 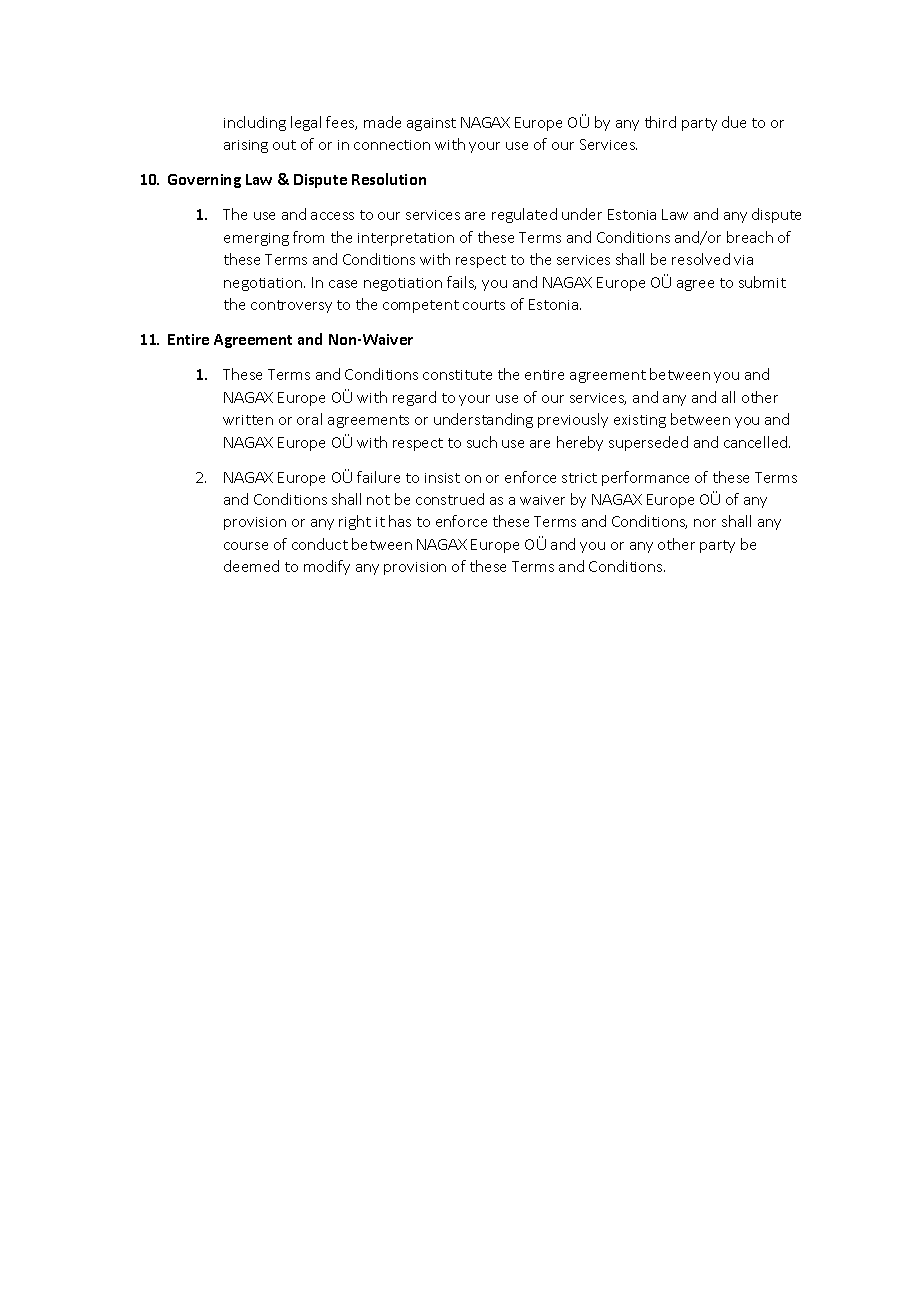 What do you see at coordinates (660, 122) in the image?
I see `third` at bounding box center [660, 122].
